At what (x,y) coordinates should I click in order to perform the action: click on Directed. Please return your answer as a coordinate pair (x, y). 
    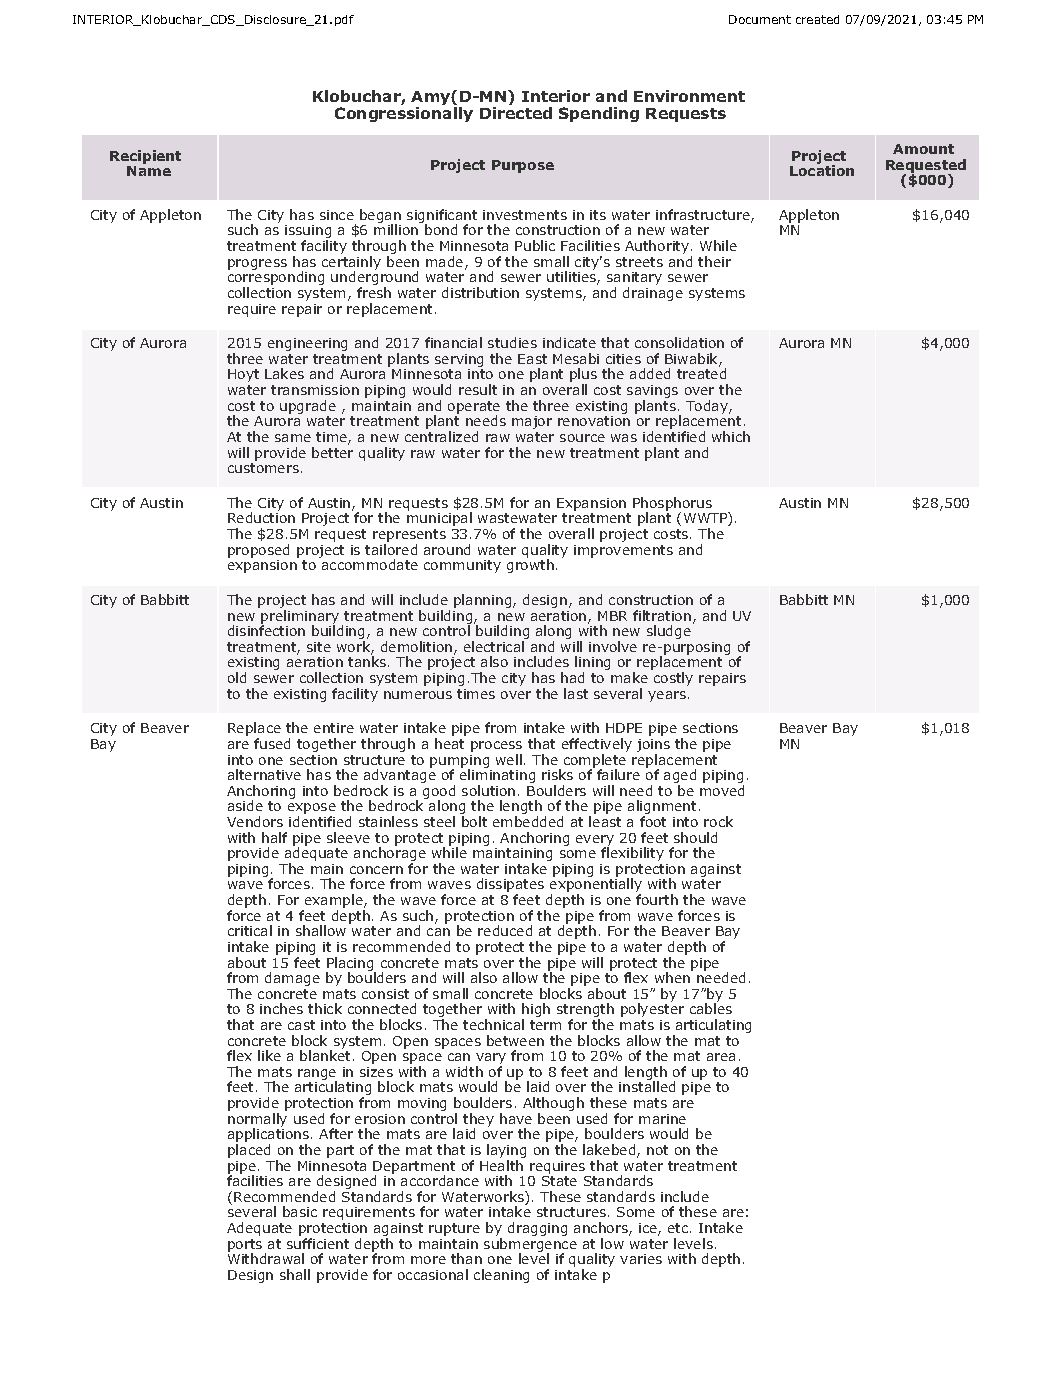
    Looking at the image, I should click on (516, 113).
